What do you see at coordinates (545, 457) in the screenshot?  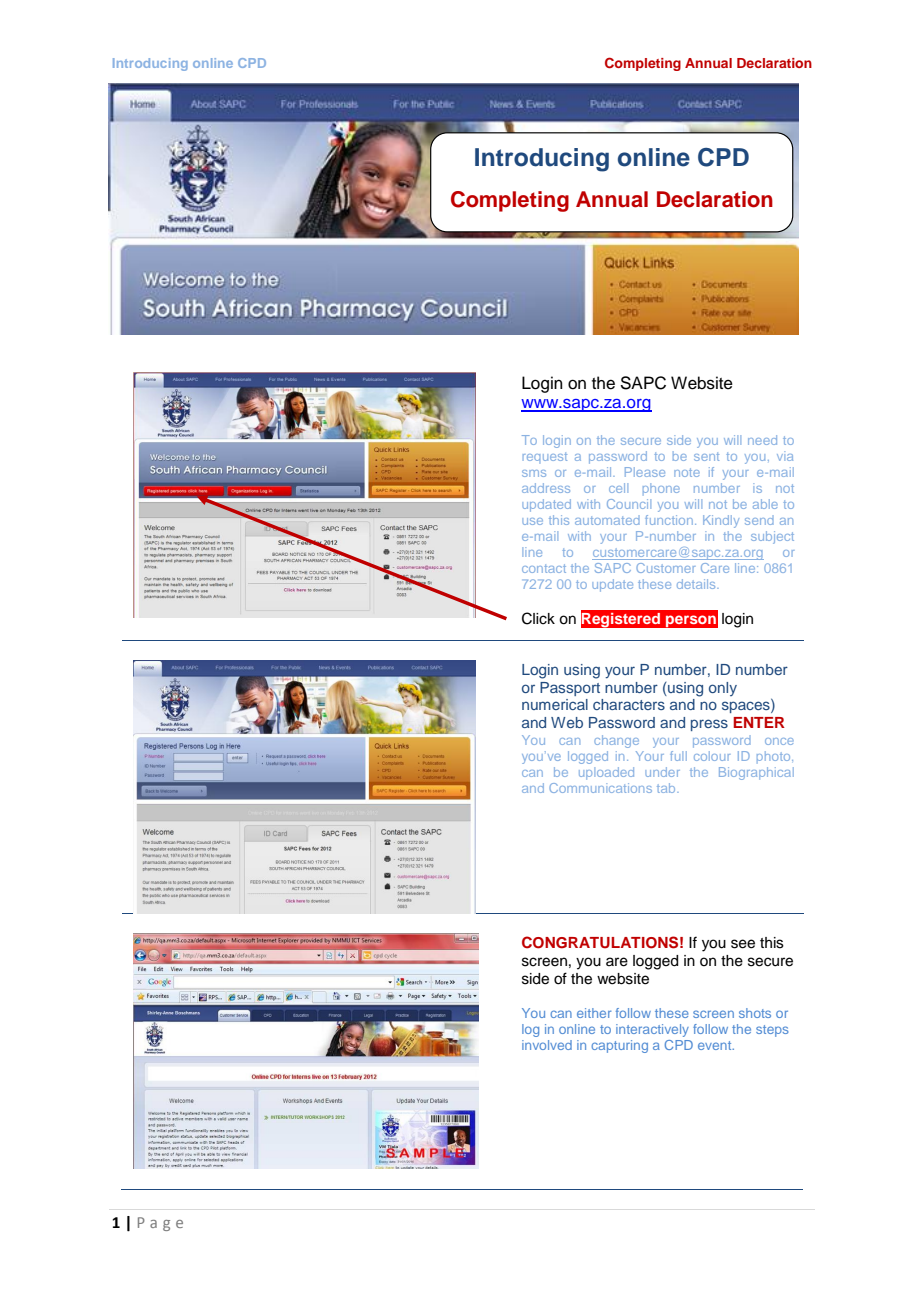 I see `request` at bounding box center [545, 457].
